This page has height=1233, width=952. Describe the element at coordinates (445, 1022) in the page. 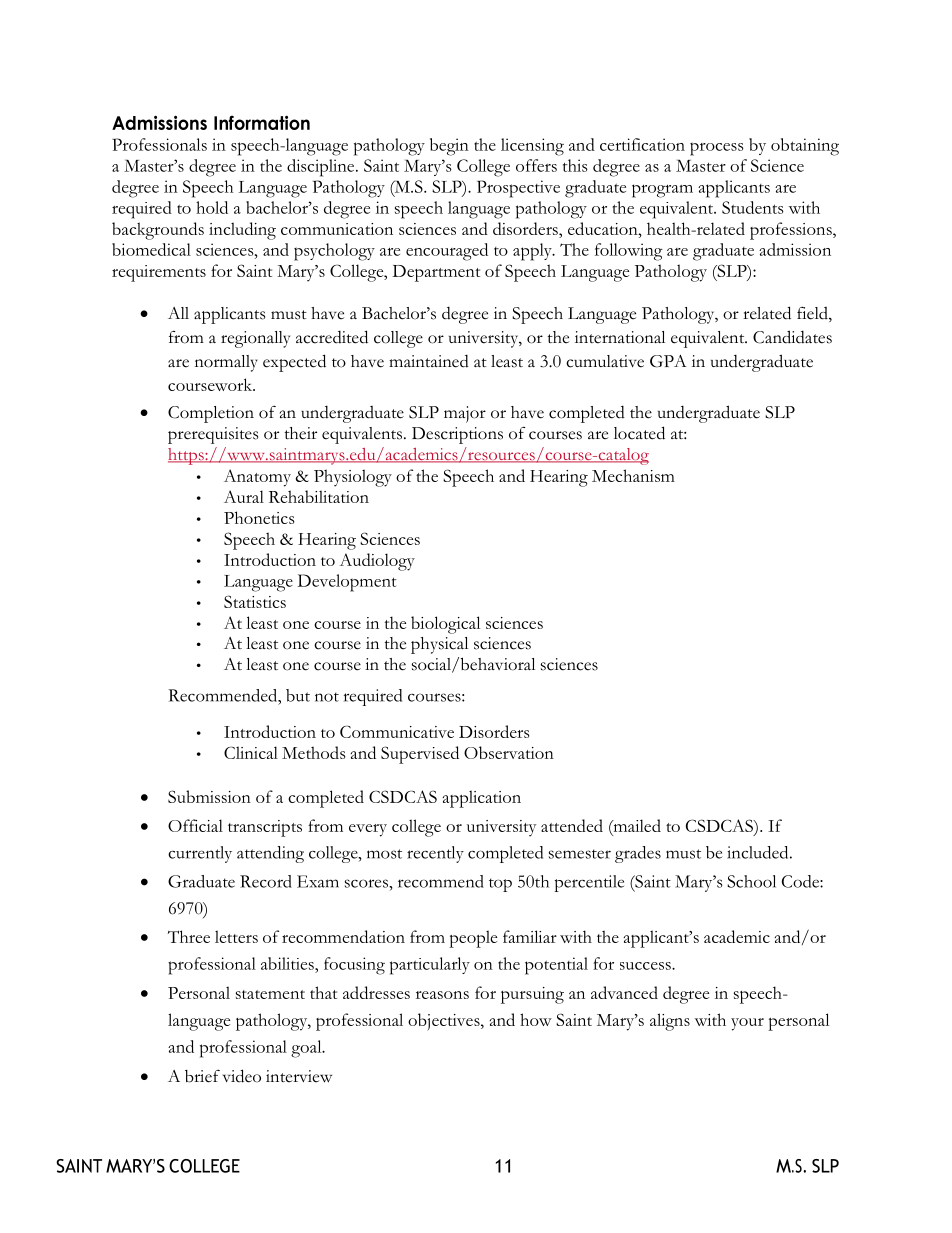

I see `objectives` at that location.
